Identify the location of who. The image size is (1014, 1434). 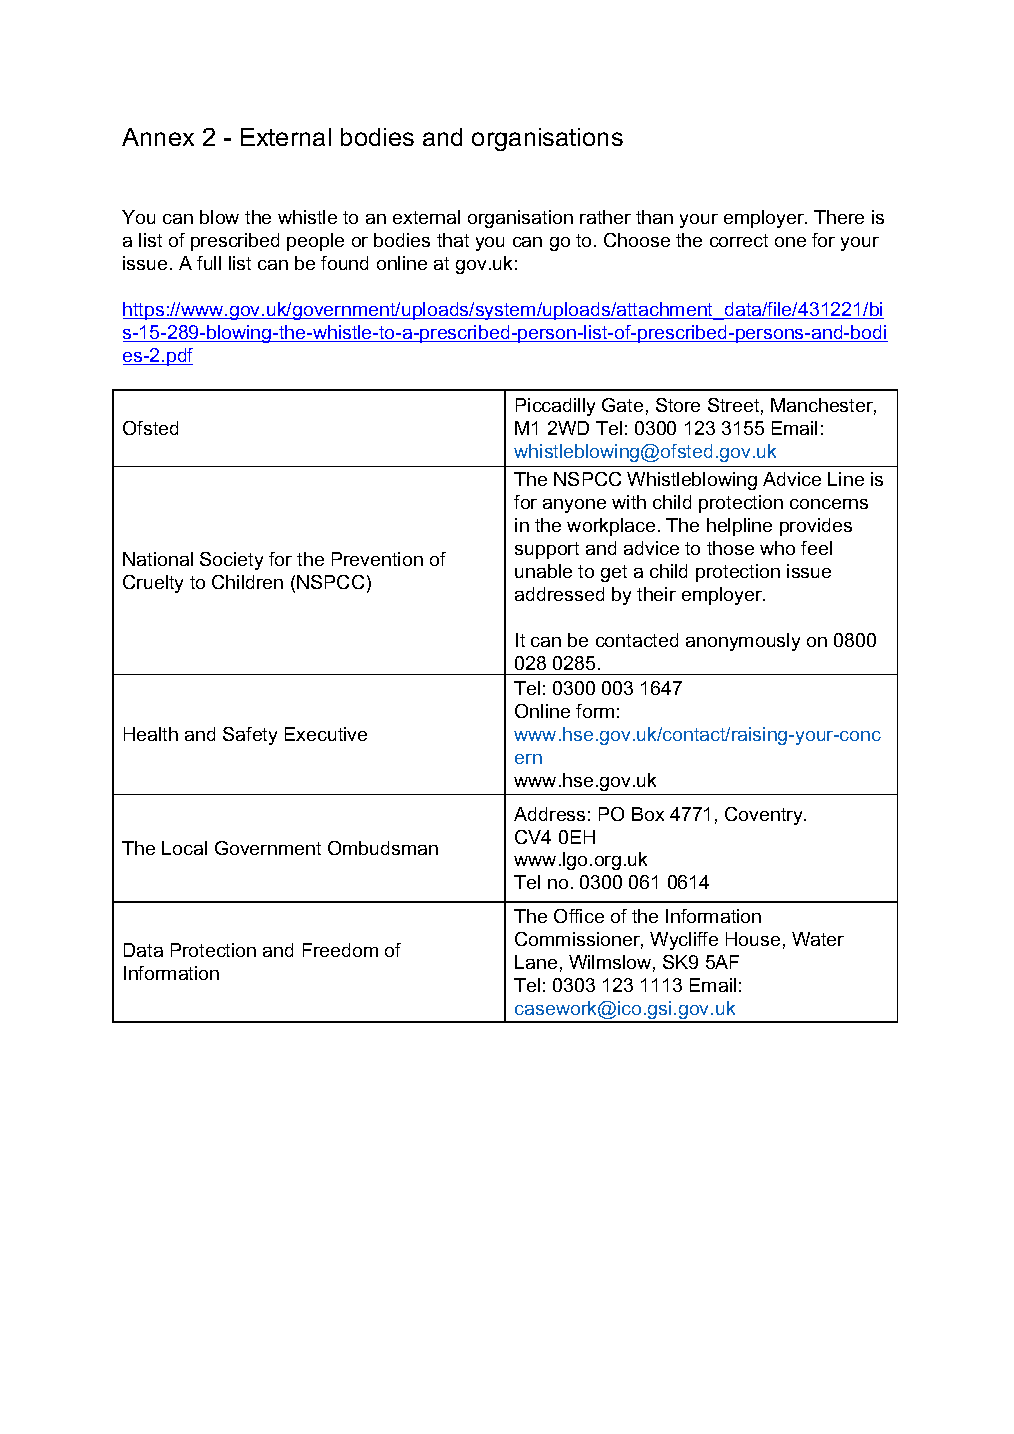
(777, 548).
